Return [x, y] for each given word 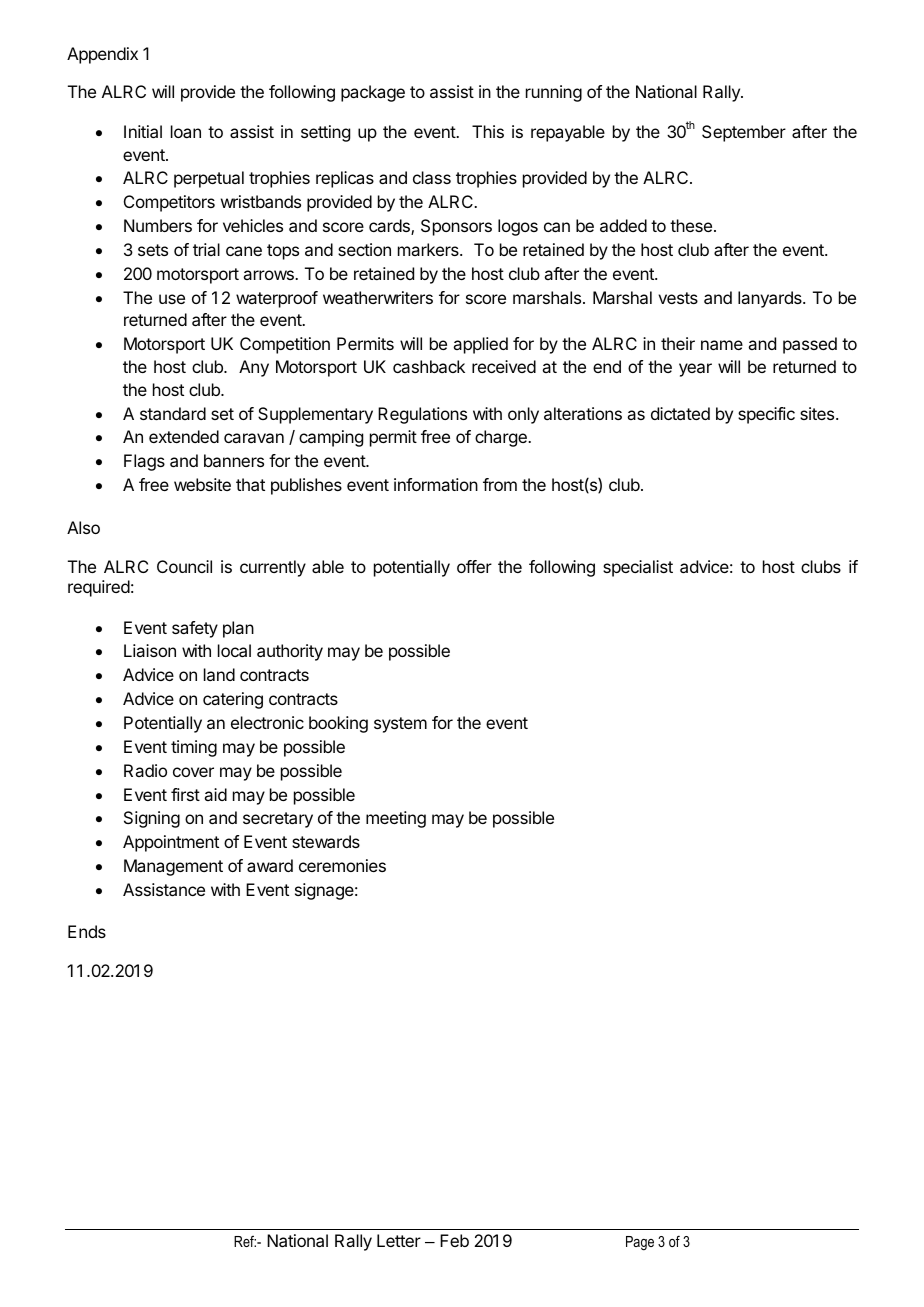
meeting [396, 819]
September [744, 133]
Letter [399, 1240]
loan [186, 131]
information [436, 484]
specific [766, 415]
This [488, 131]
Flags [144, 462]
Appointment [171, 843]
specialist [638, 568]
